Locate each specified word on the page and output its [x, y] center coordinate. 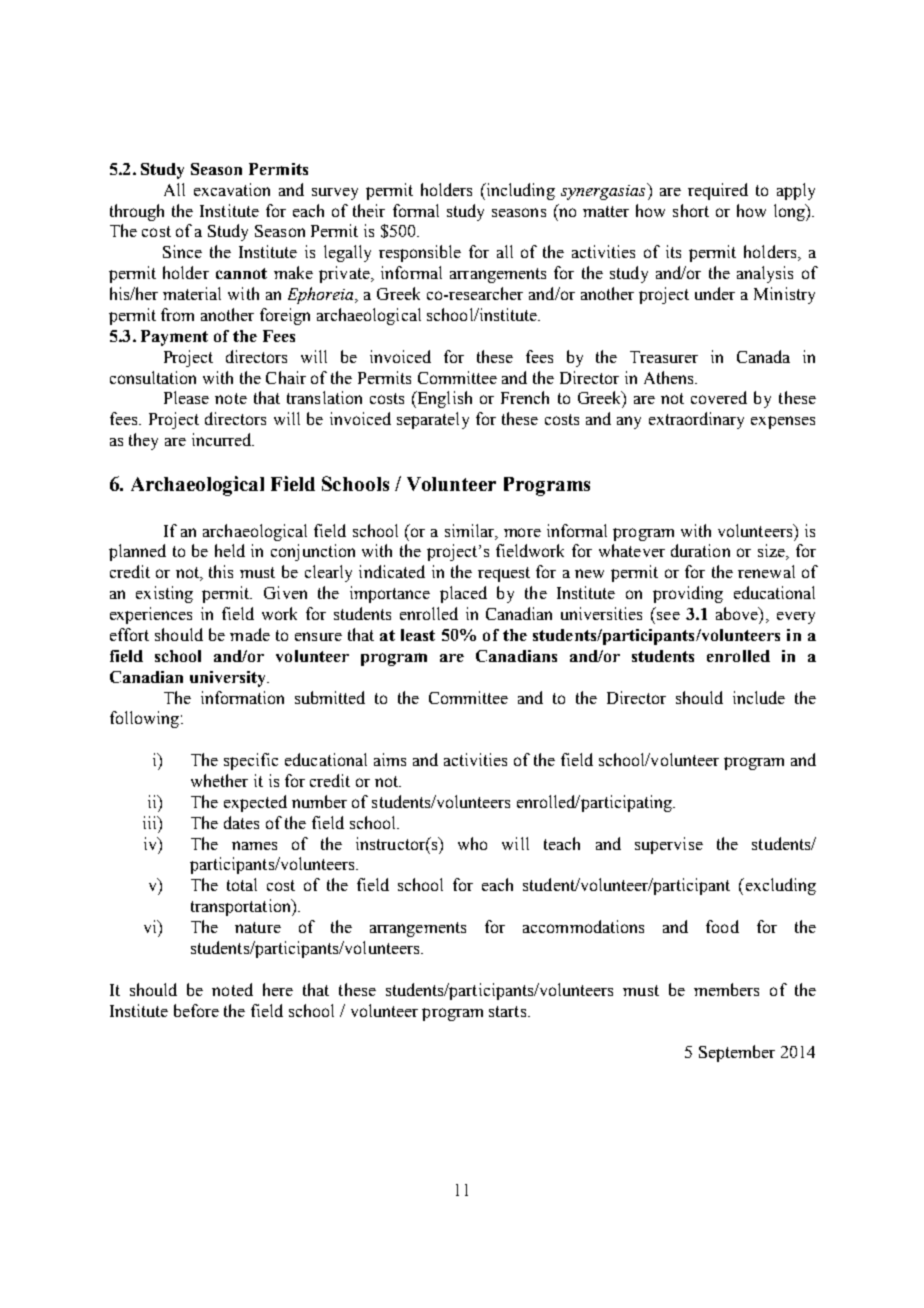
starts [509, 1011]
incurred [223, 439]
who [472, 843]
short [691, 210]
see [668, 616]
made [250, 634]
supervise [669, 845]
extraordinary [696, 420]
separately [433, 420]
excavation [232, 189]
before [196, 1010]
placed [463, 594]
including [519, 191]
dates [241, 822]
